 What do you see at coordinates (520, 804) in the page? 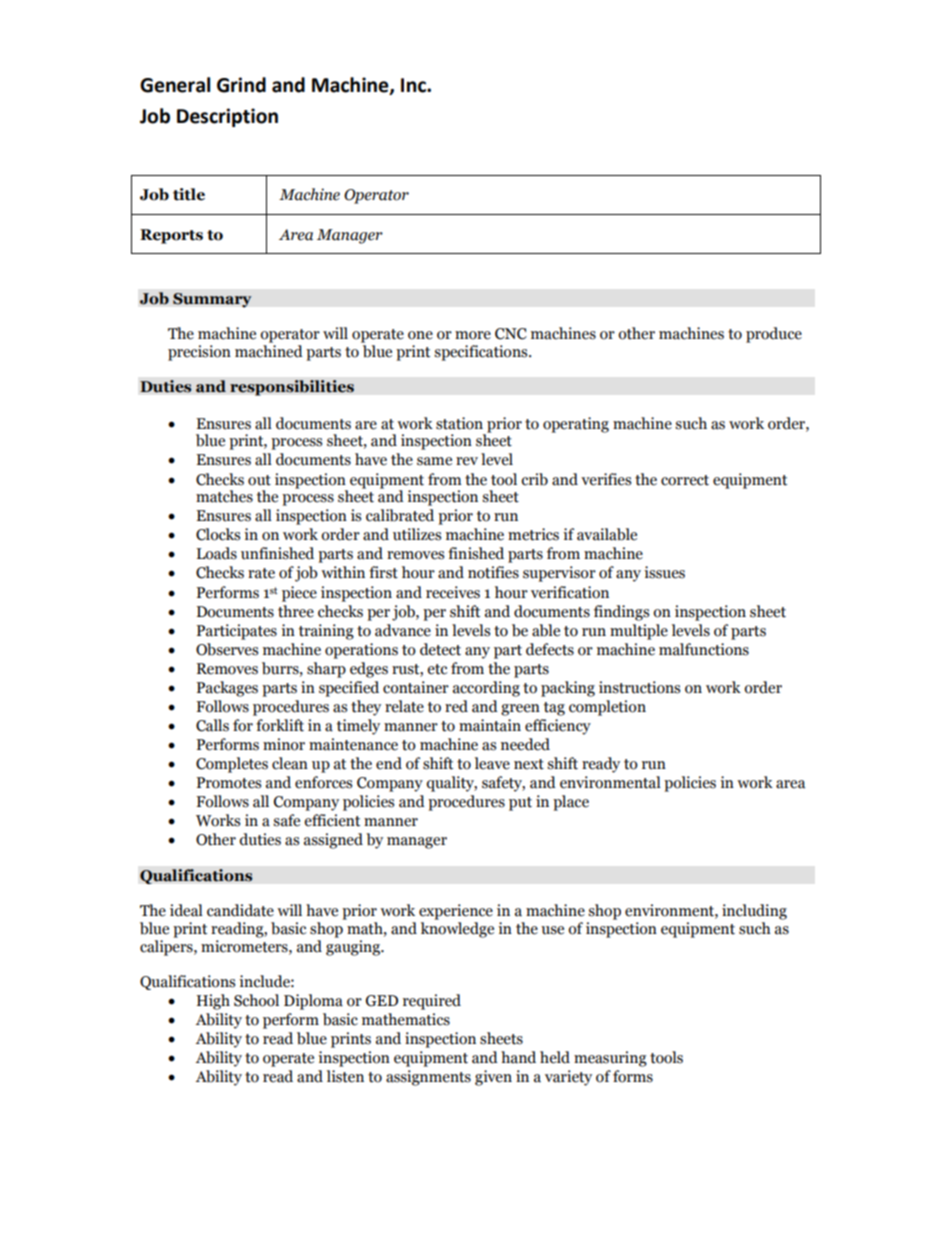
I see `put` at bounding box center [520, 804].
